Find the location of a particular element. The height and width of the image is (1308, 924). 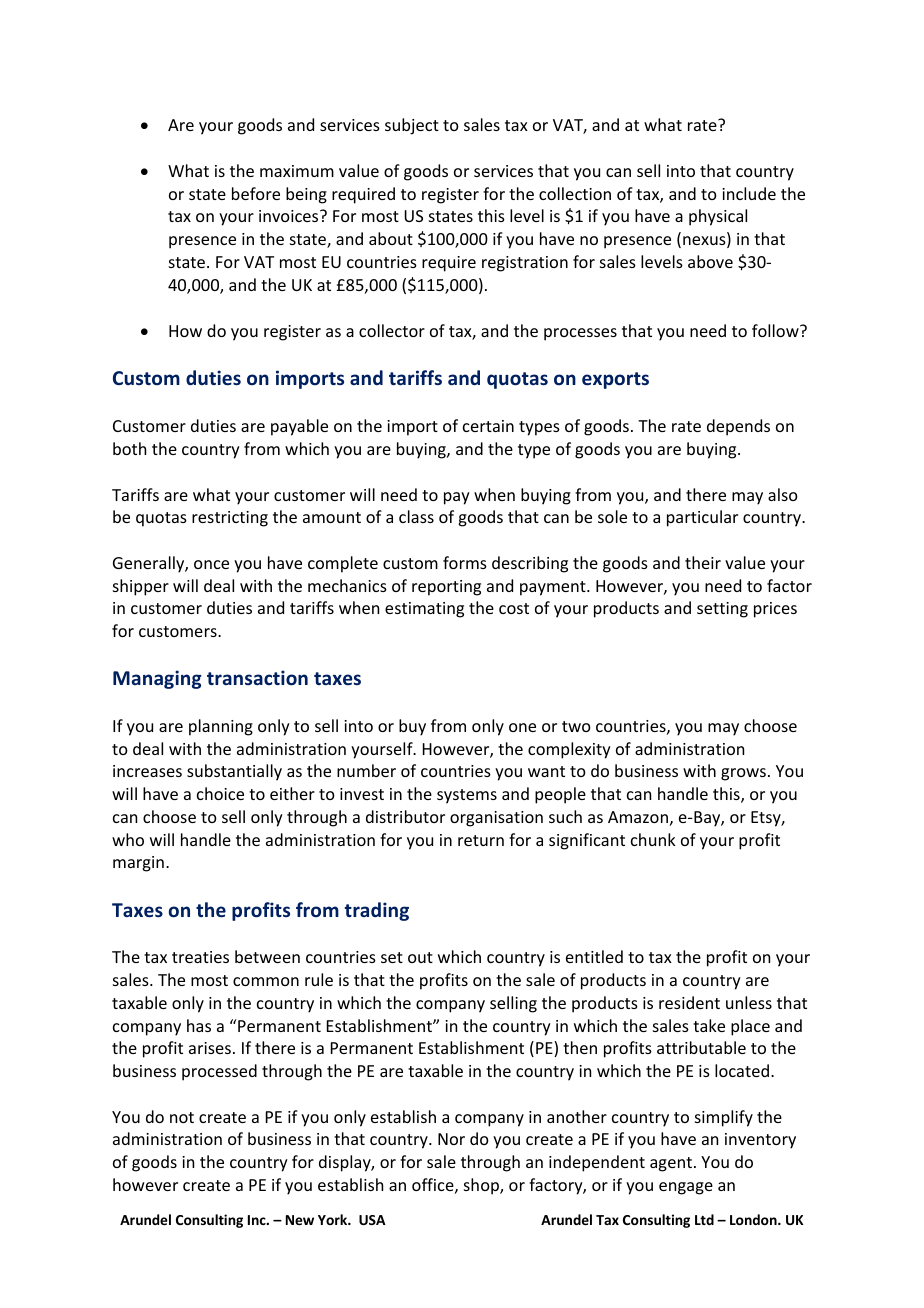

treaties is located at coordinates (200, 957).
